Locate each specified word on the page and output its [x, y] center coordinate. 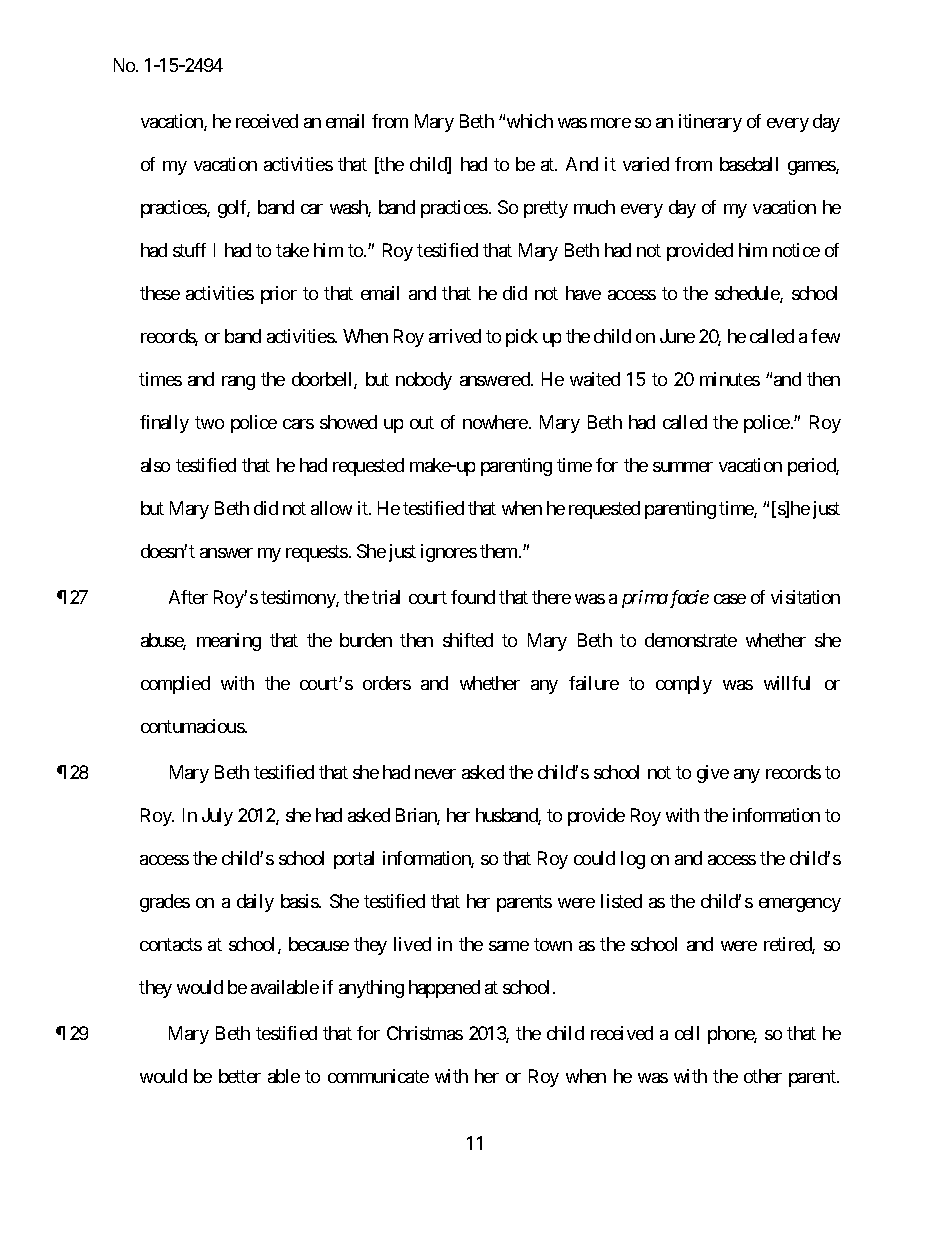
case [730, 599]
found [473, 597]
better [240, 1076]
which [530, 121]
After [188, 597]
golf [234, 209]
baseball [749, 164]
